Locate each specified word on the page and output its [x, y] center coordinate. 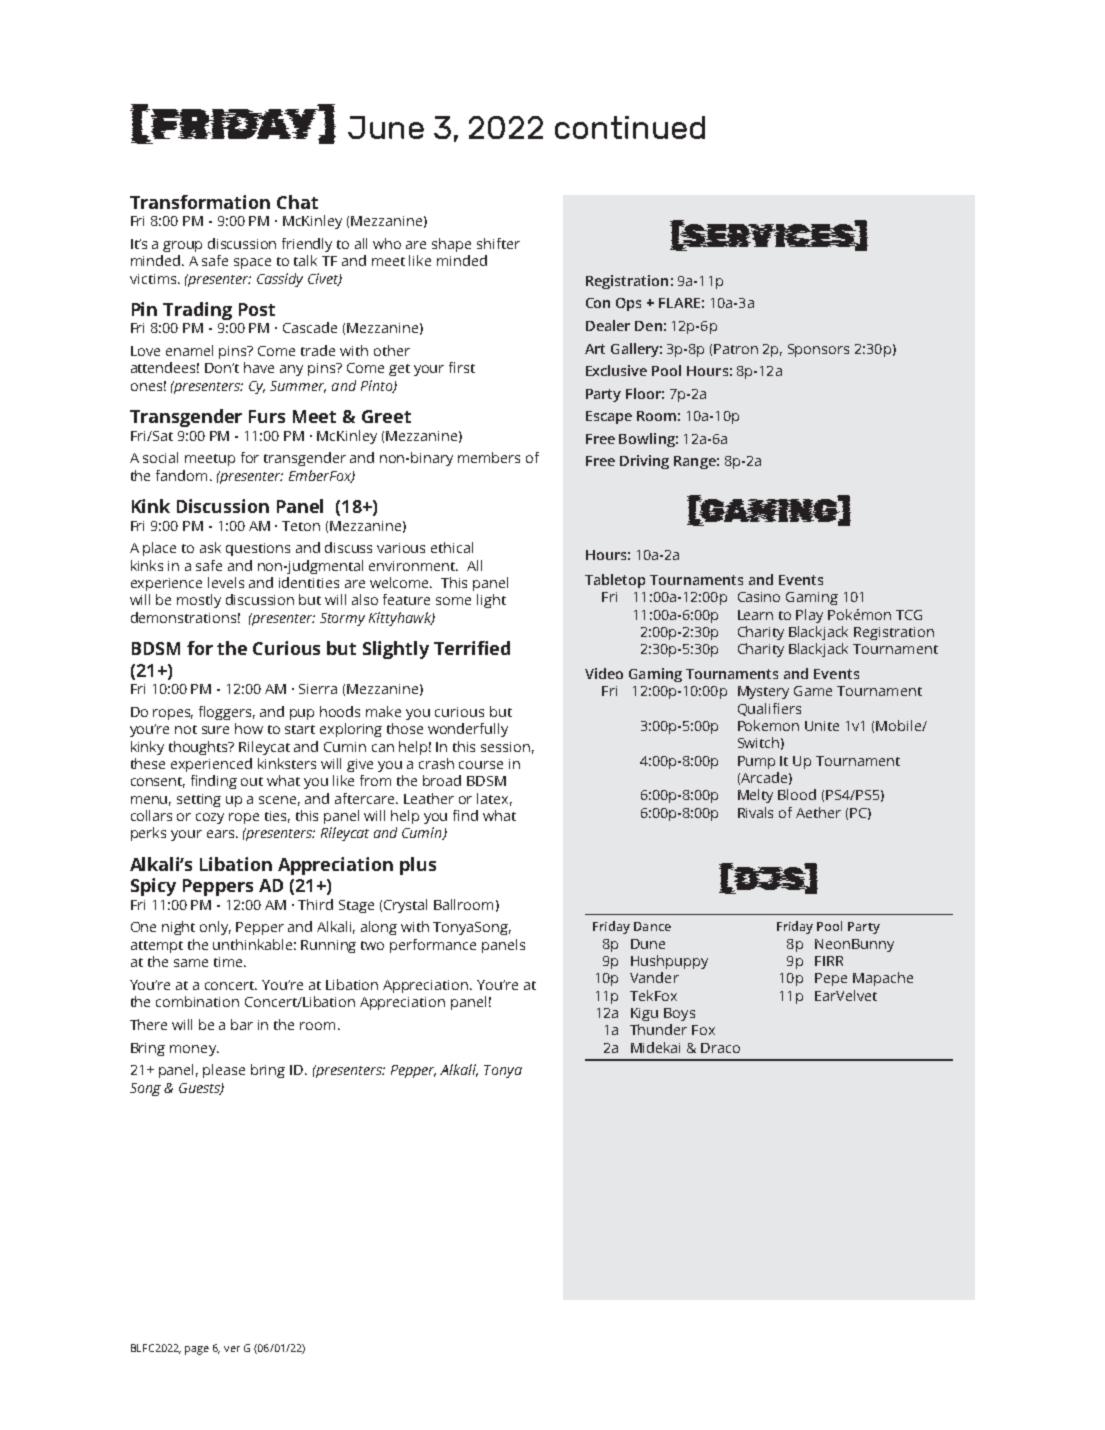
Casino [759, 597]
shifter [498, 243]
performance [433, 946]
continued [630, 127]
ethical [452, 547]
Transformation [200, 202]
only [215, 928]
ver [232, 1349]
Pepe [831, 979]
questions [258, 549]
